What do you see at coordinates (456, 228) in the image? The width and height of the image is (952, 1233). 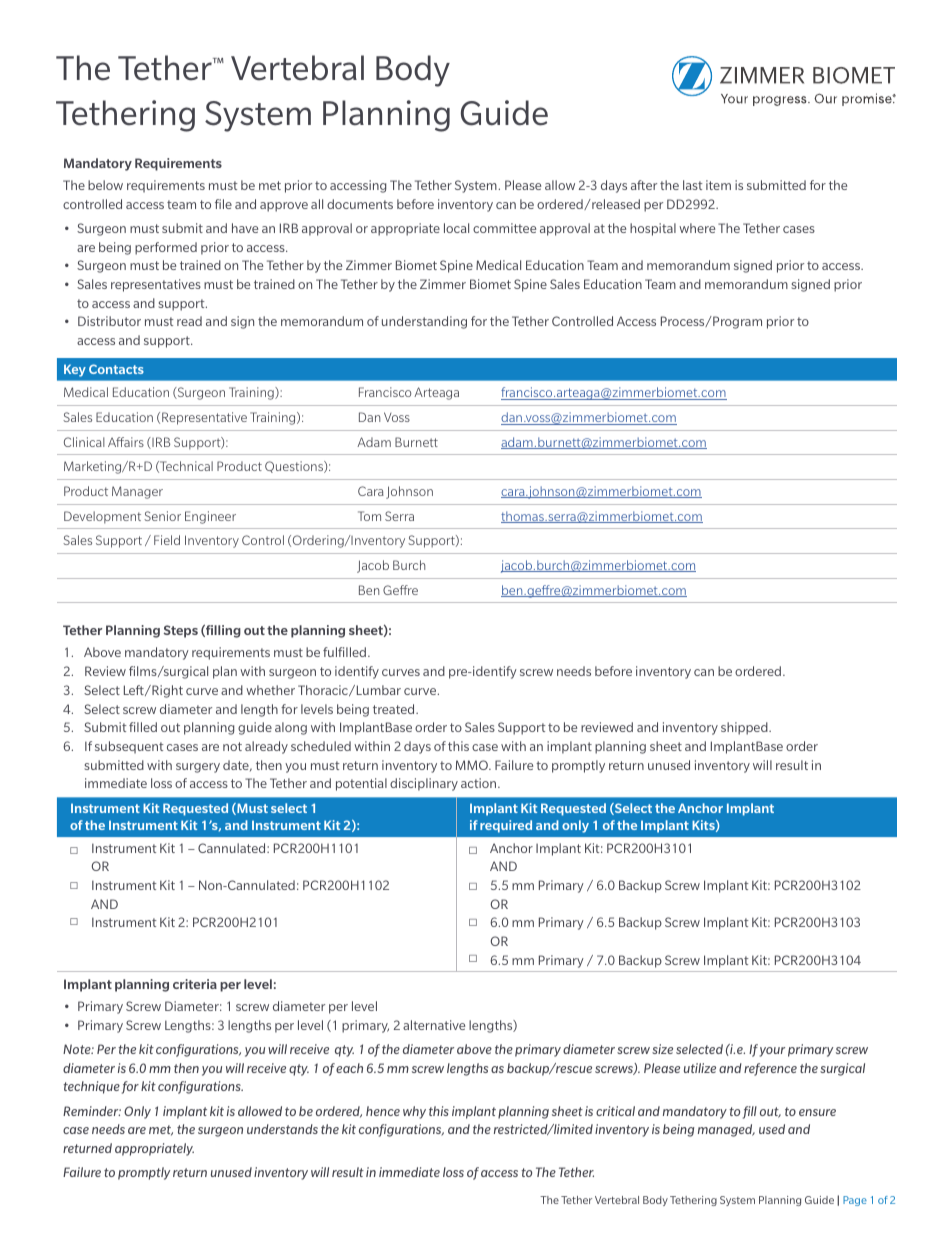 I see `local` at bounding box center [456, 228].
